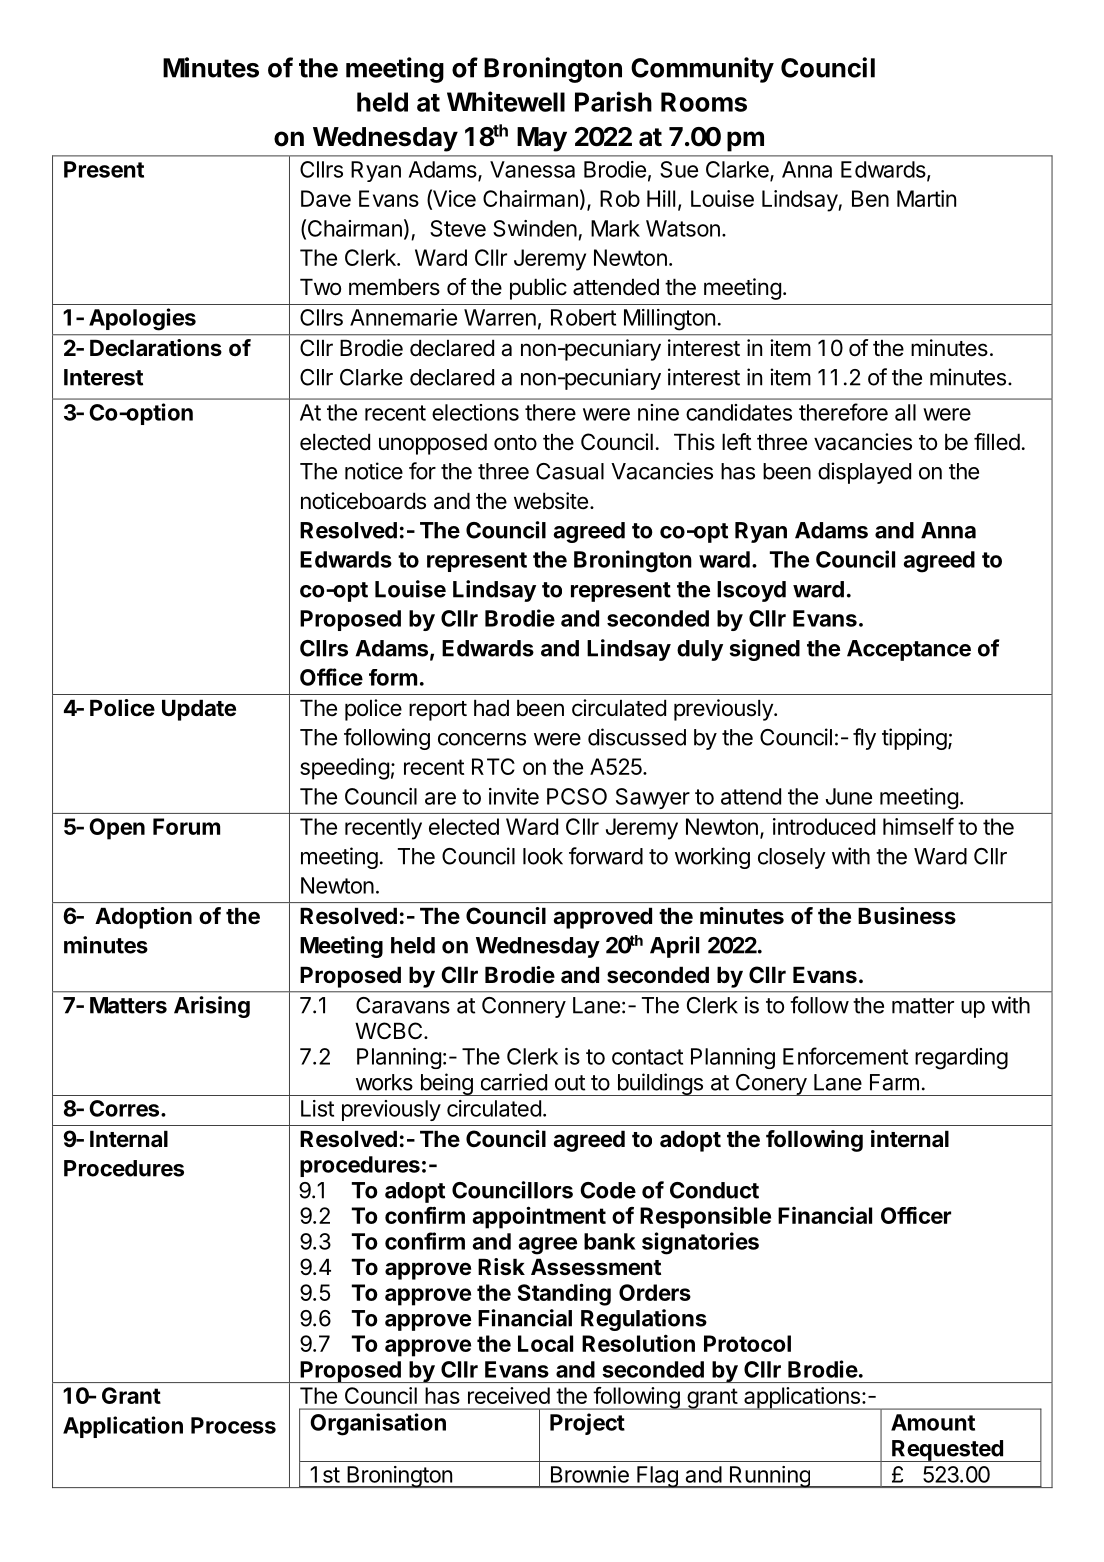  I want to click on Project, so click(587, 1424).
